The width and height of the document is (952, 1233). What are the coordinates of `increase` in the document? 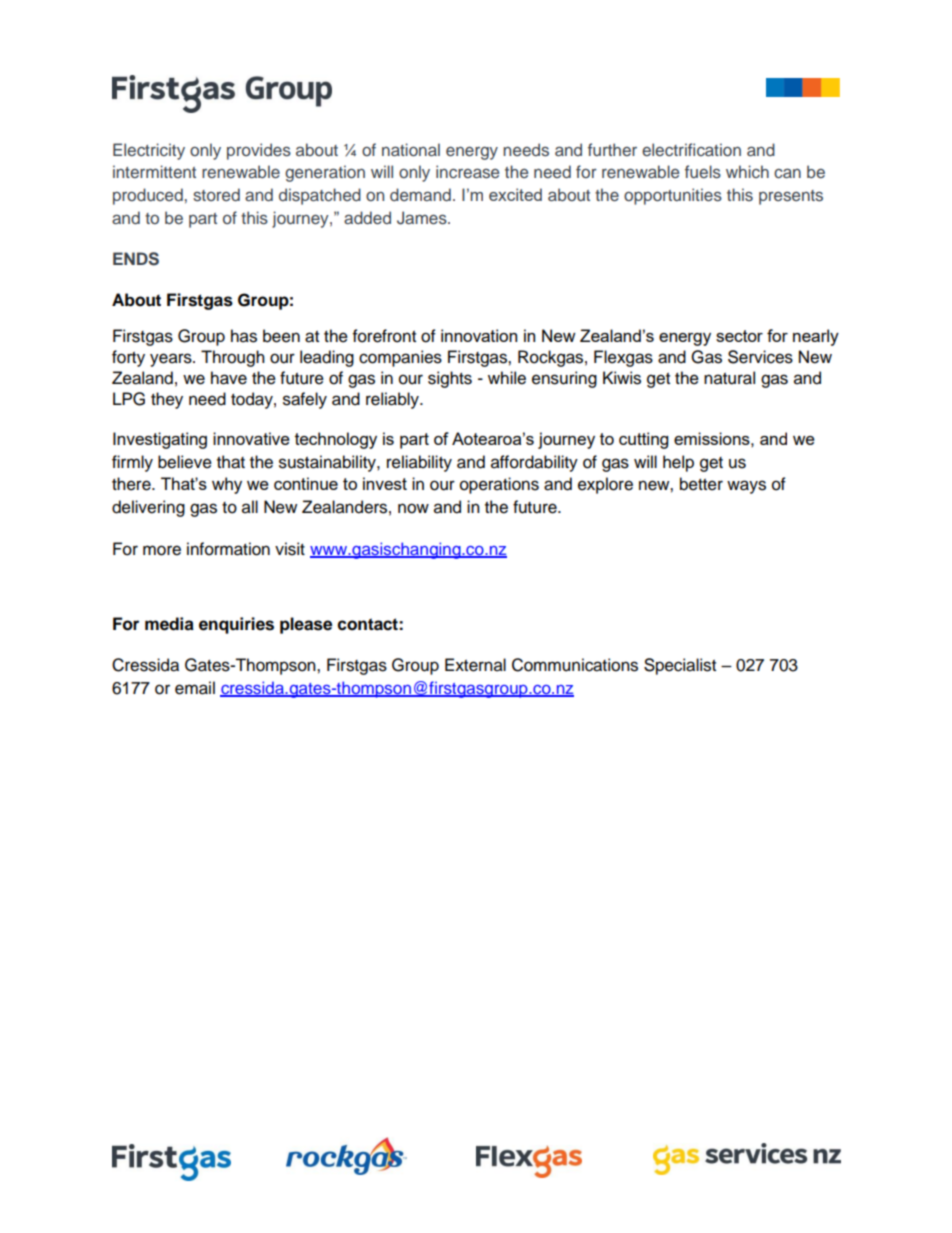 It's located at (467, 172).
